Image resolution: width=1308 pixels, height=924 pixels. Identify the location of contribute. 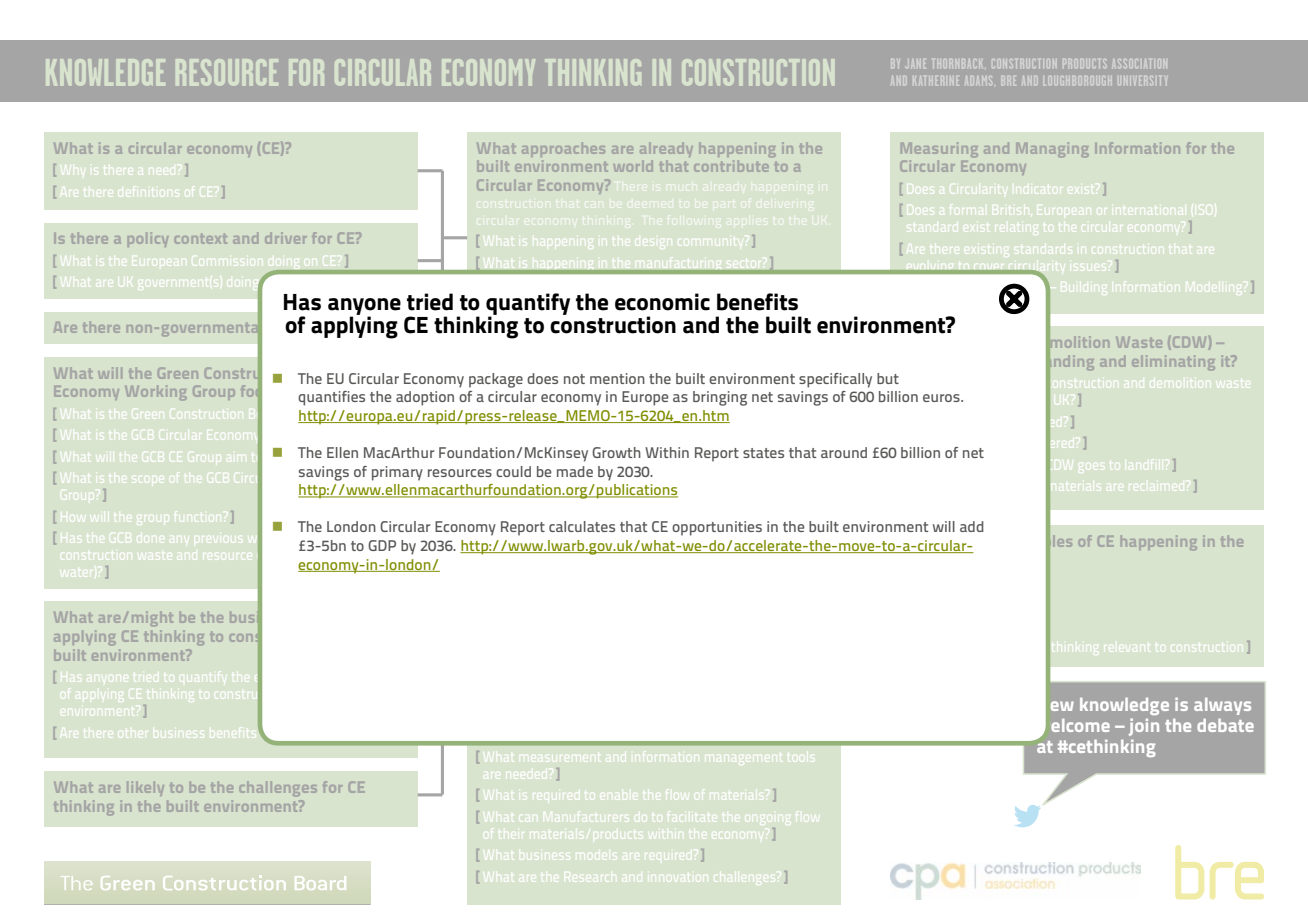
(731, 166).
